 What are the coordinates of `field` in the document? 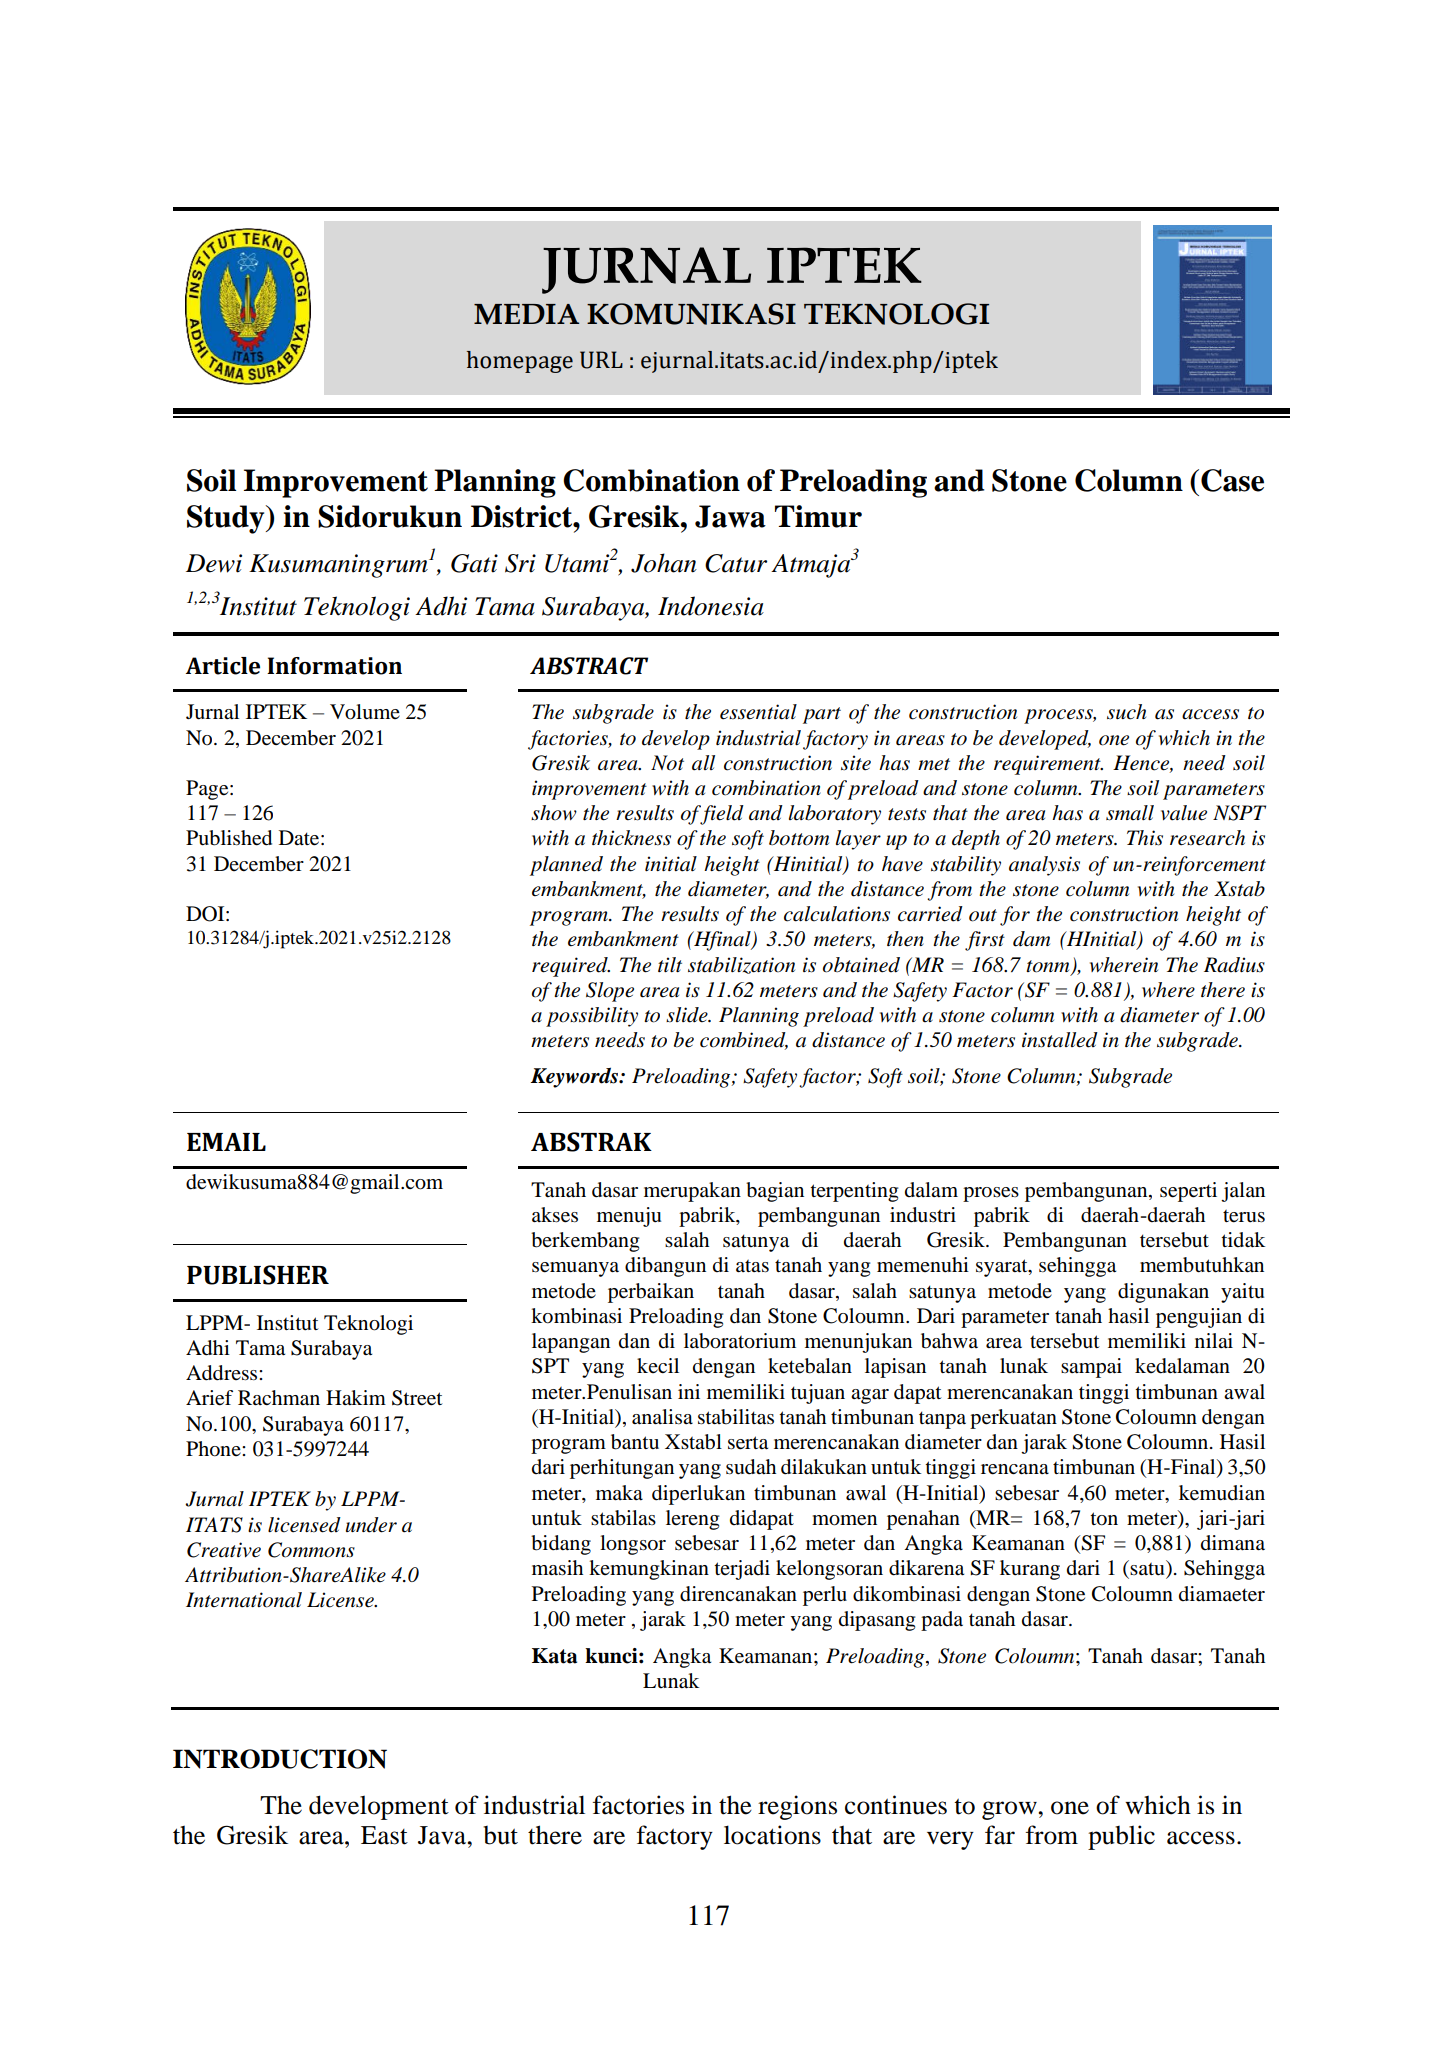 It's located at (721, 815).
